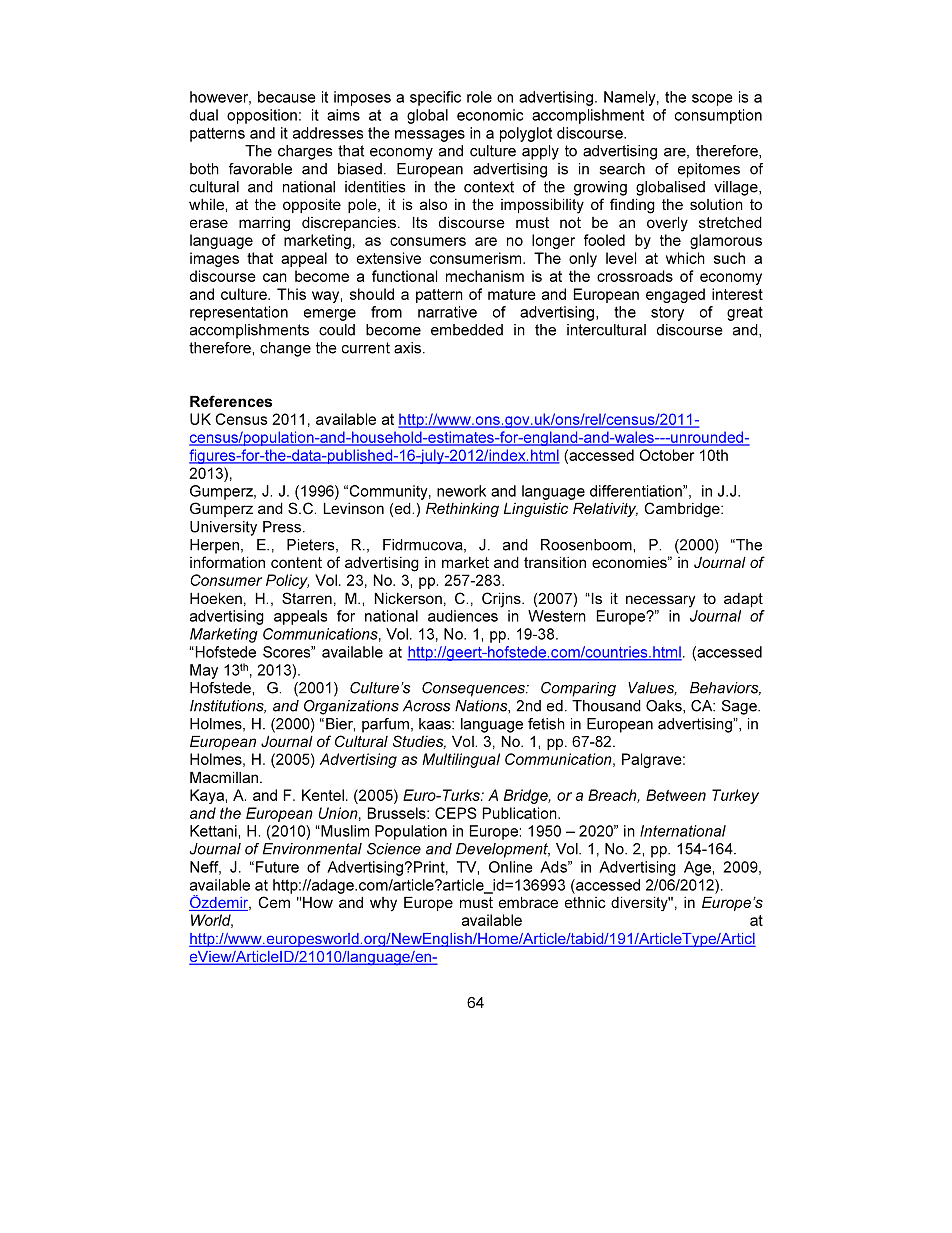 This page has height=1233, width=952. What do you see at coordinates (462, 509) in the page?
I see `Rethinking` at bounding box center [462, 509].
